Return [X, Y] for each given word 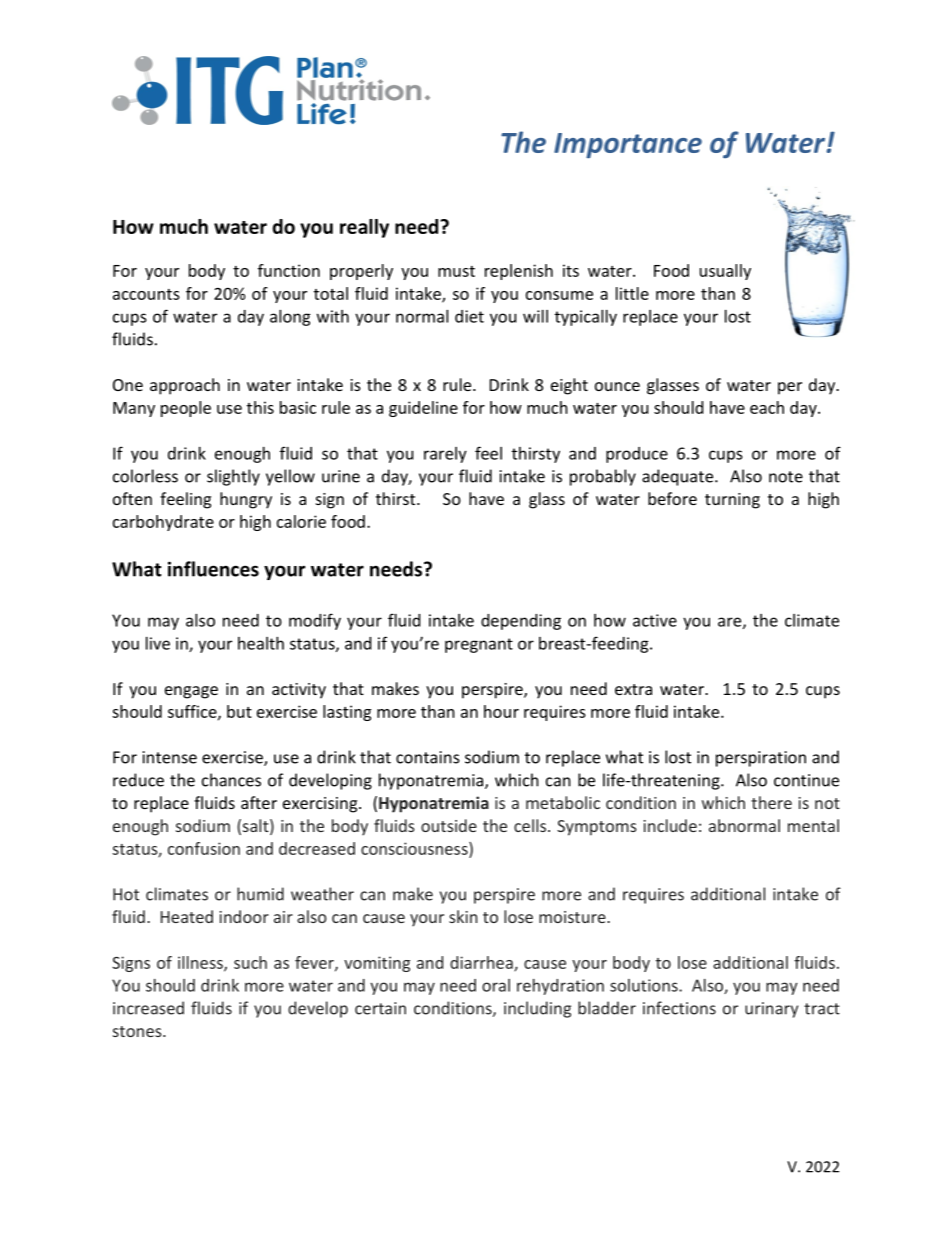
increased [148, 1008]
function [289, 270]
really [364, 228]
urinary [771, 1010]
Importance [628, 145]
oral [496, 985]
